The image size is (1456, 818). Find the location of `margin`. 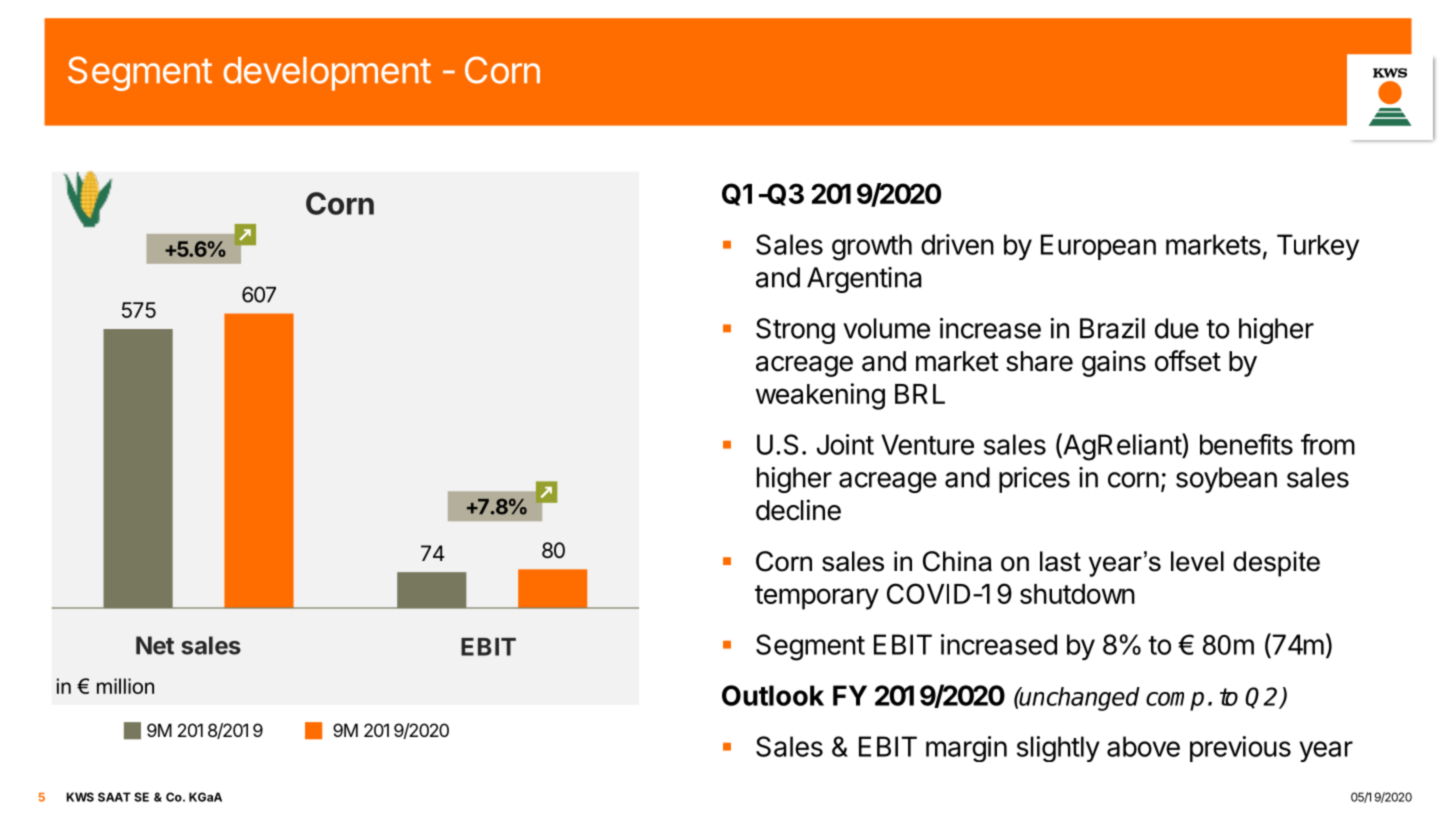

margin is located at coordinates (966, 749).
